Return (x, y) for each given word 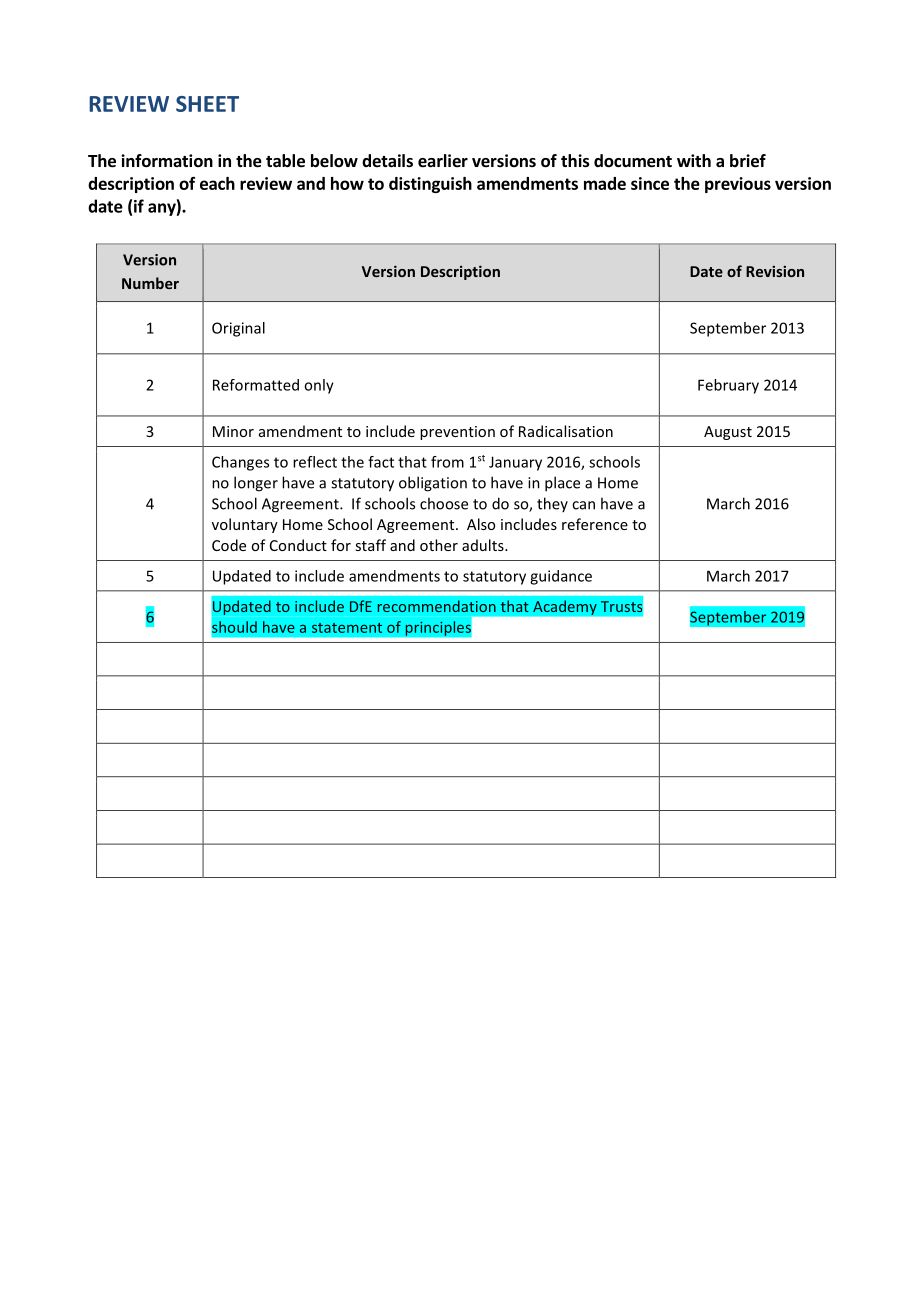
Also (481, 524)
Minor (233, 431)
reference (595, 524)
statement (347, 628)
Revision (775, 271)
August (728, 433)
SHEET (207, 104)
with (694, 160)
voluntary (245, 525)
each (217, 183)
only (319, 386)
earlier (443, 161)
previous (738, 185)
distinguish (430, 185)
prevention (457, 433)
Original (238, 329)
